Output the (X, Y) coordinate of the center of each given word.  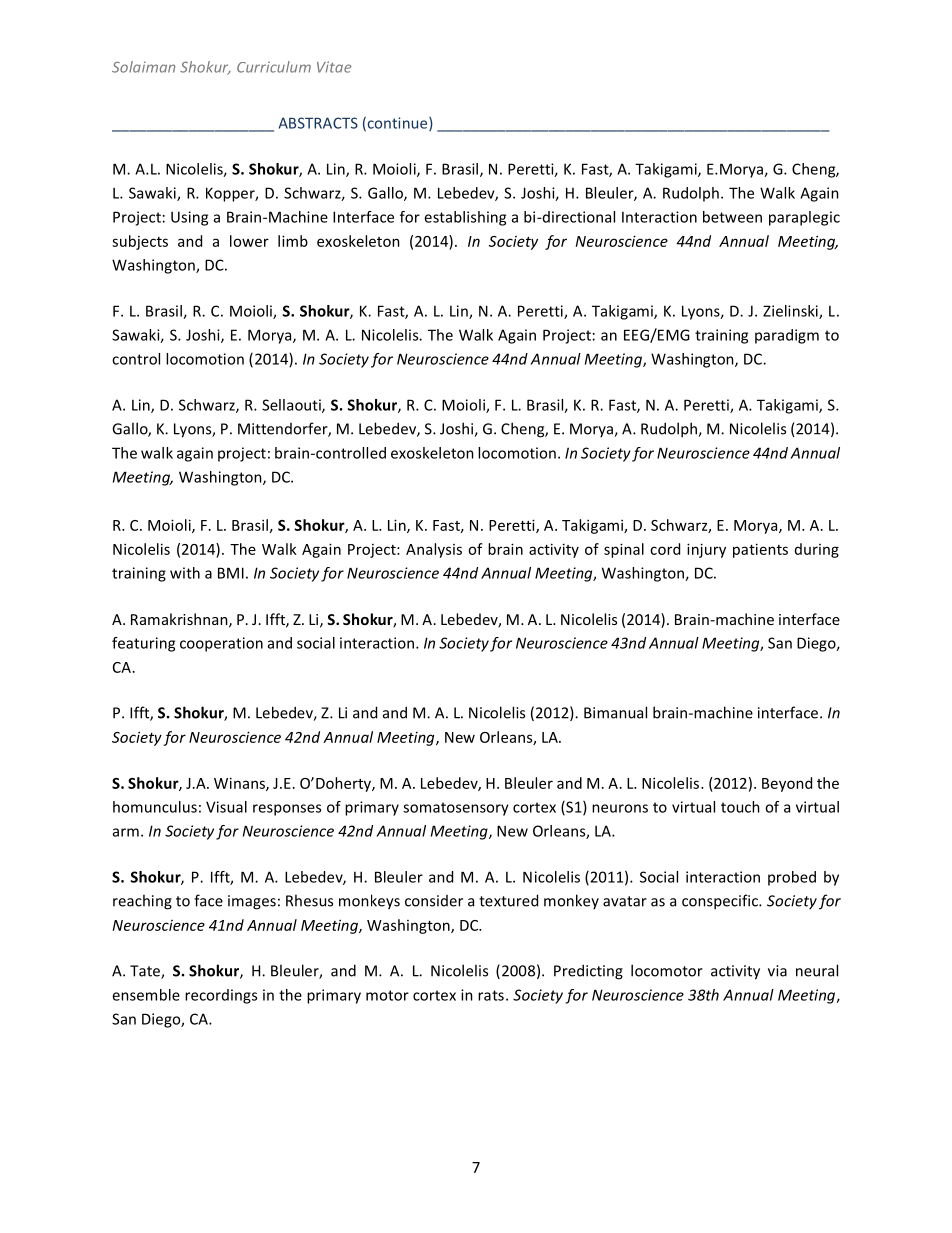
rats (491, 995)
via (777, 971)
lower (249, 241)
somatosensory (456, 809)
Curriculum (274, 67)
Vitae (334, 67)
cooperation (221, 644)
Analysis (434, 550)
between (732, 217)
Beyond (787, 784)
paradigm (787, 336)
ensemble (146, 995)
